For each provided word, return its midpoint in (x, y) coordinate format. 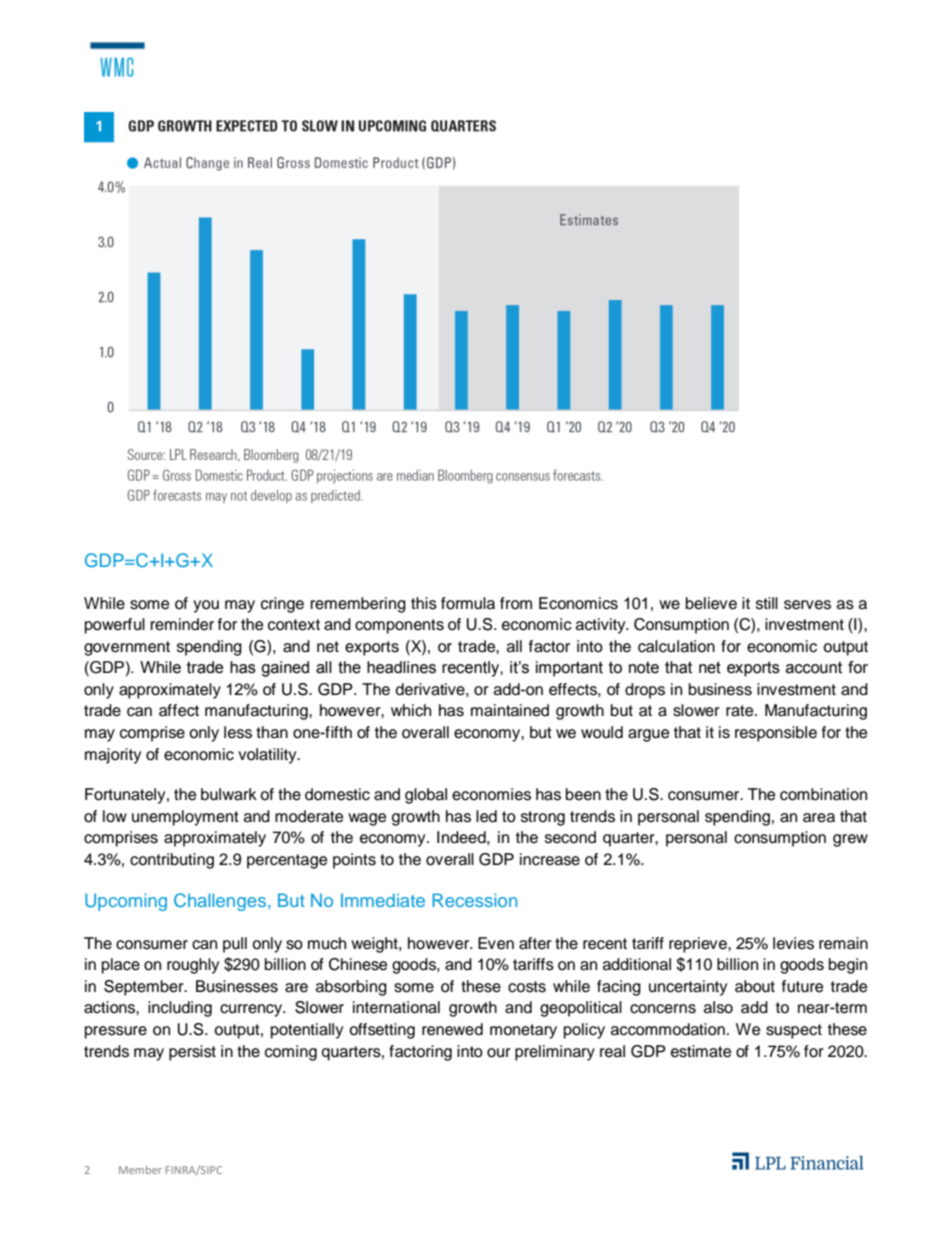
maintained (510, 710)
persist (192, 1053)
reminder (182, 624)
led (486, 816)
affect (179, 710)
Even (496, 943)
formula (468, 603)
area (819, 818)
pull (235, 945)
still (767, 603)
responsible (776, 734)
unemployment (185, 818)
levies (793, 943)
